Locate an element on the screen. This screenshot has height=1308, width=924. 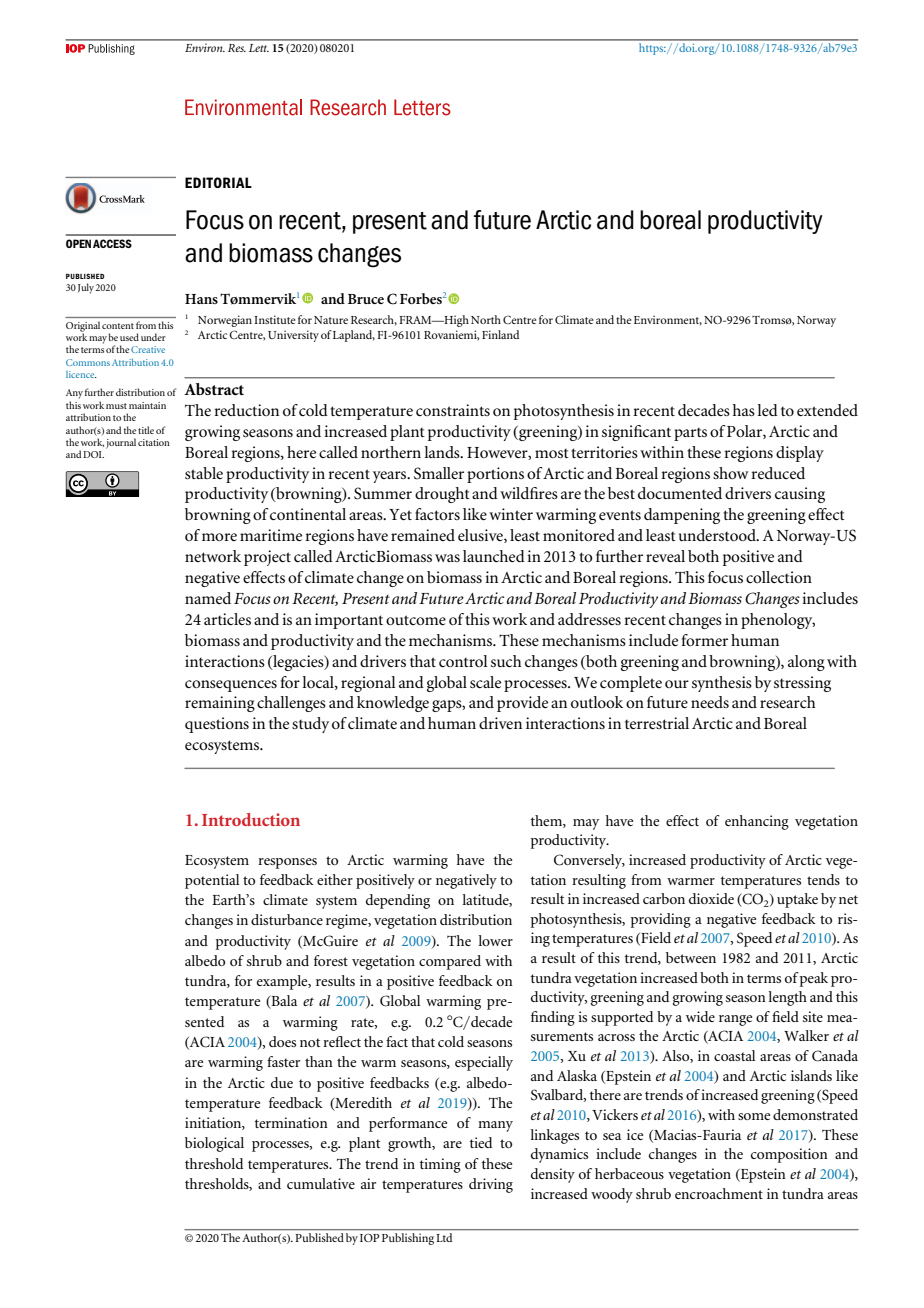
biological is located at coordinates (214, 1144).
